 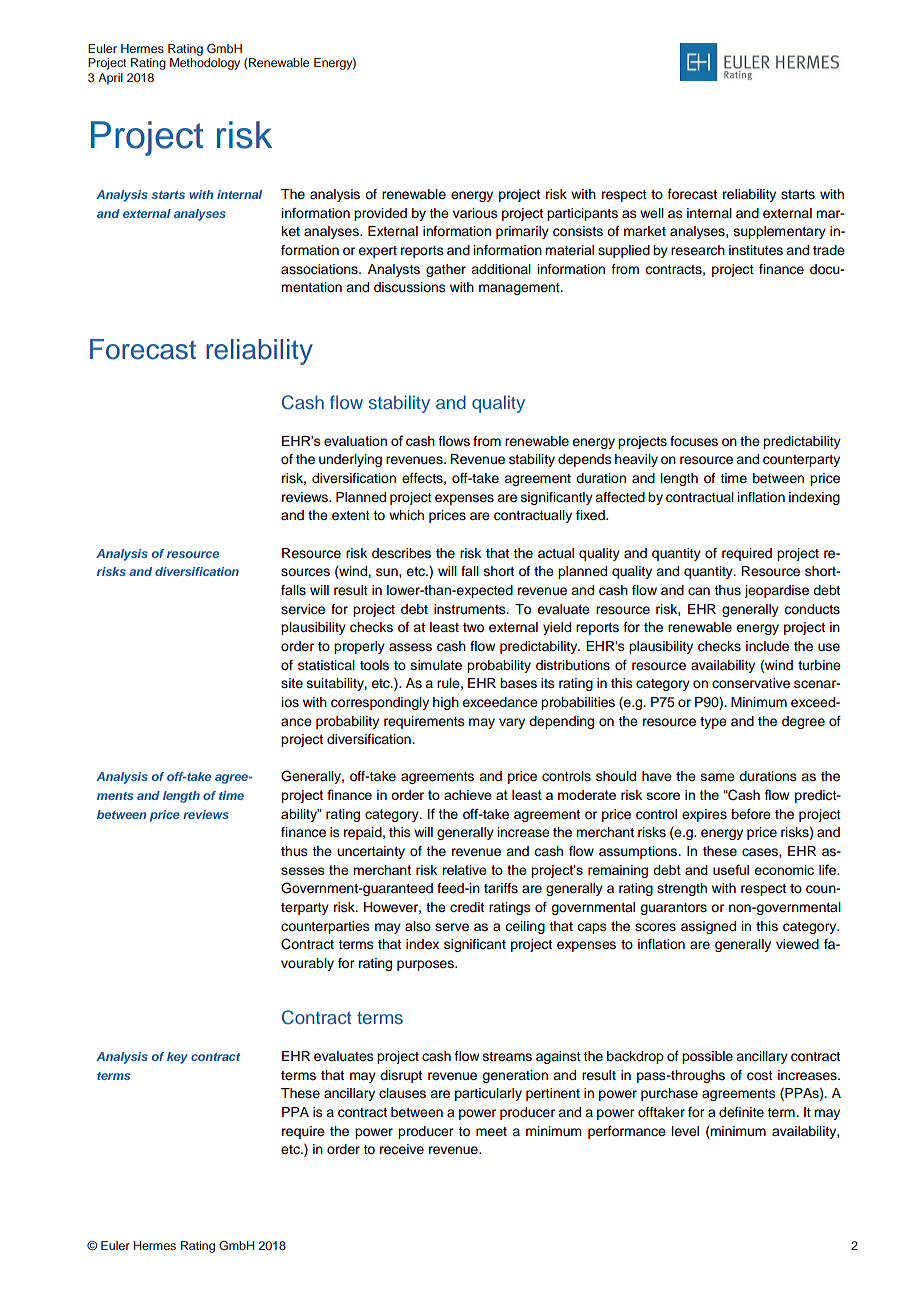 I want to click on two, so click(x=473, y=627).
